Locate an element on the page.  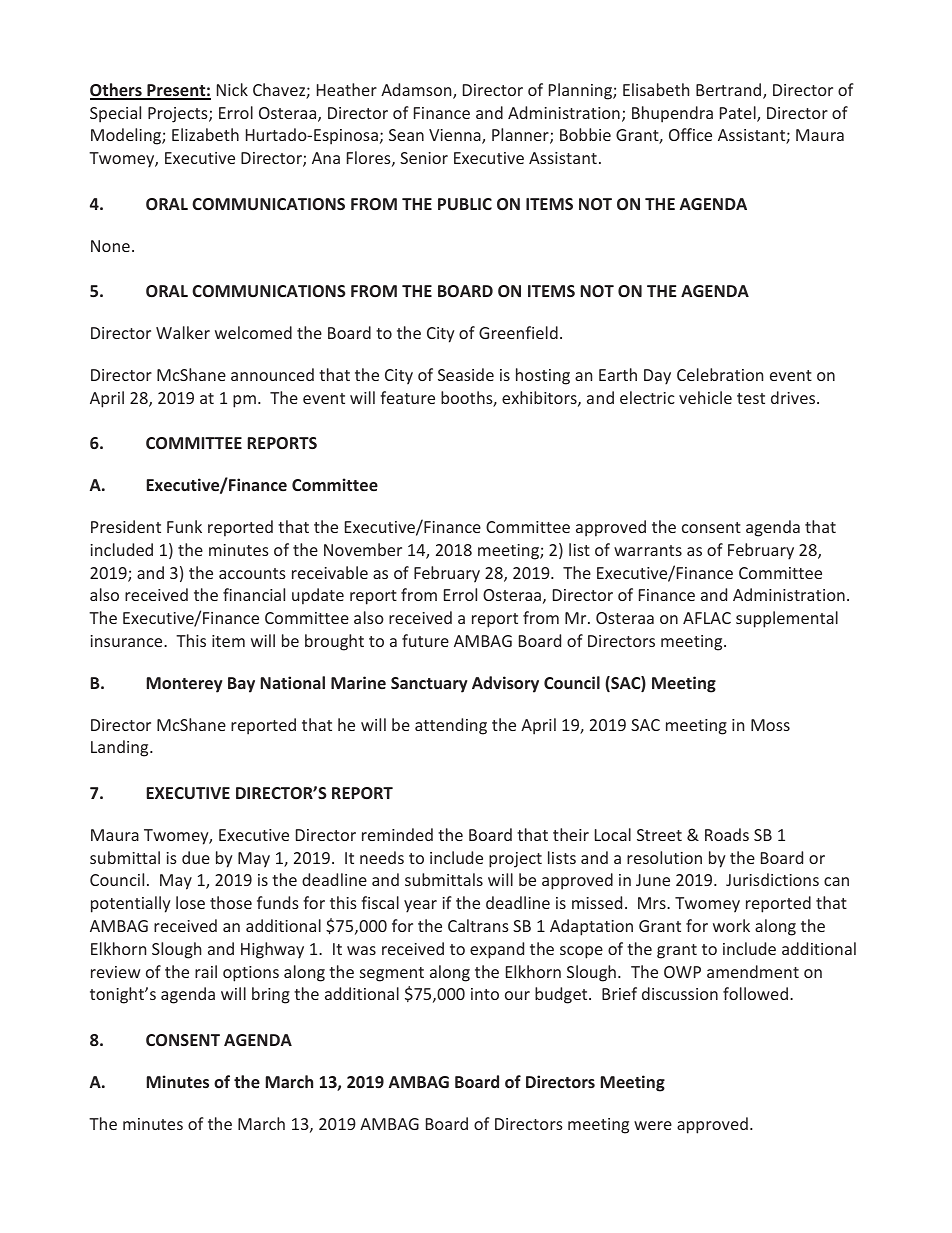
November is located at coordinates (363, 549).
